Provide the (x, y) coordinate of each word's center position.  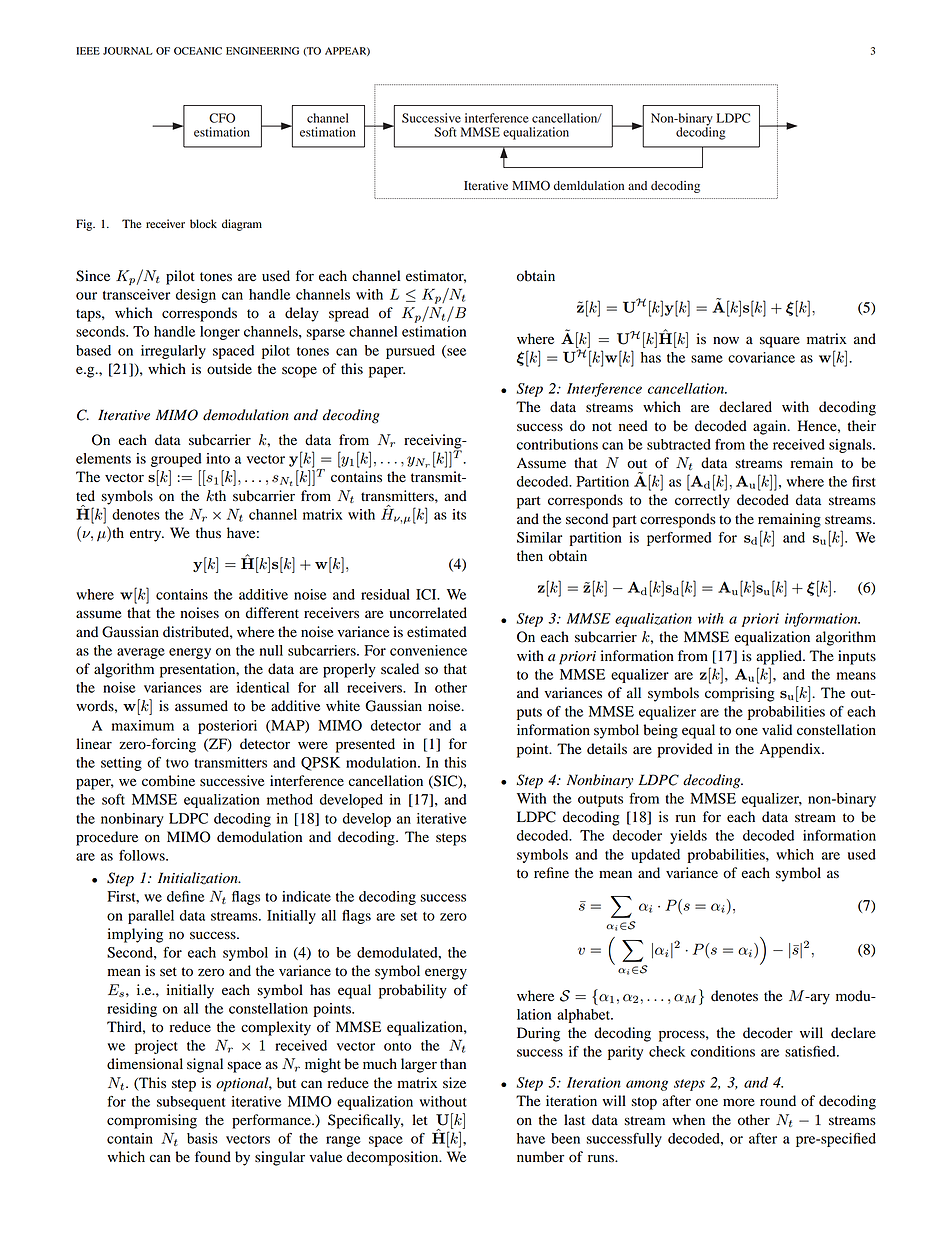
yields (688, 837)
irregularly (173, 352)
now (726, 340)
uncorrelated (428, 613)
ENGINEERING (262, 51)
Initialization (199, 878)
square (780, 342)
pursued (410, 352)
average (141, 653)
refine (551, 873)
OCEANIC (198, 51)
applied (780, 657)
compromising (152, 1121)
